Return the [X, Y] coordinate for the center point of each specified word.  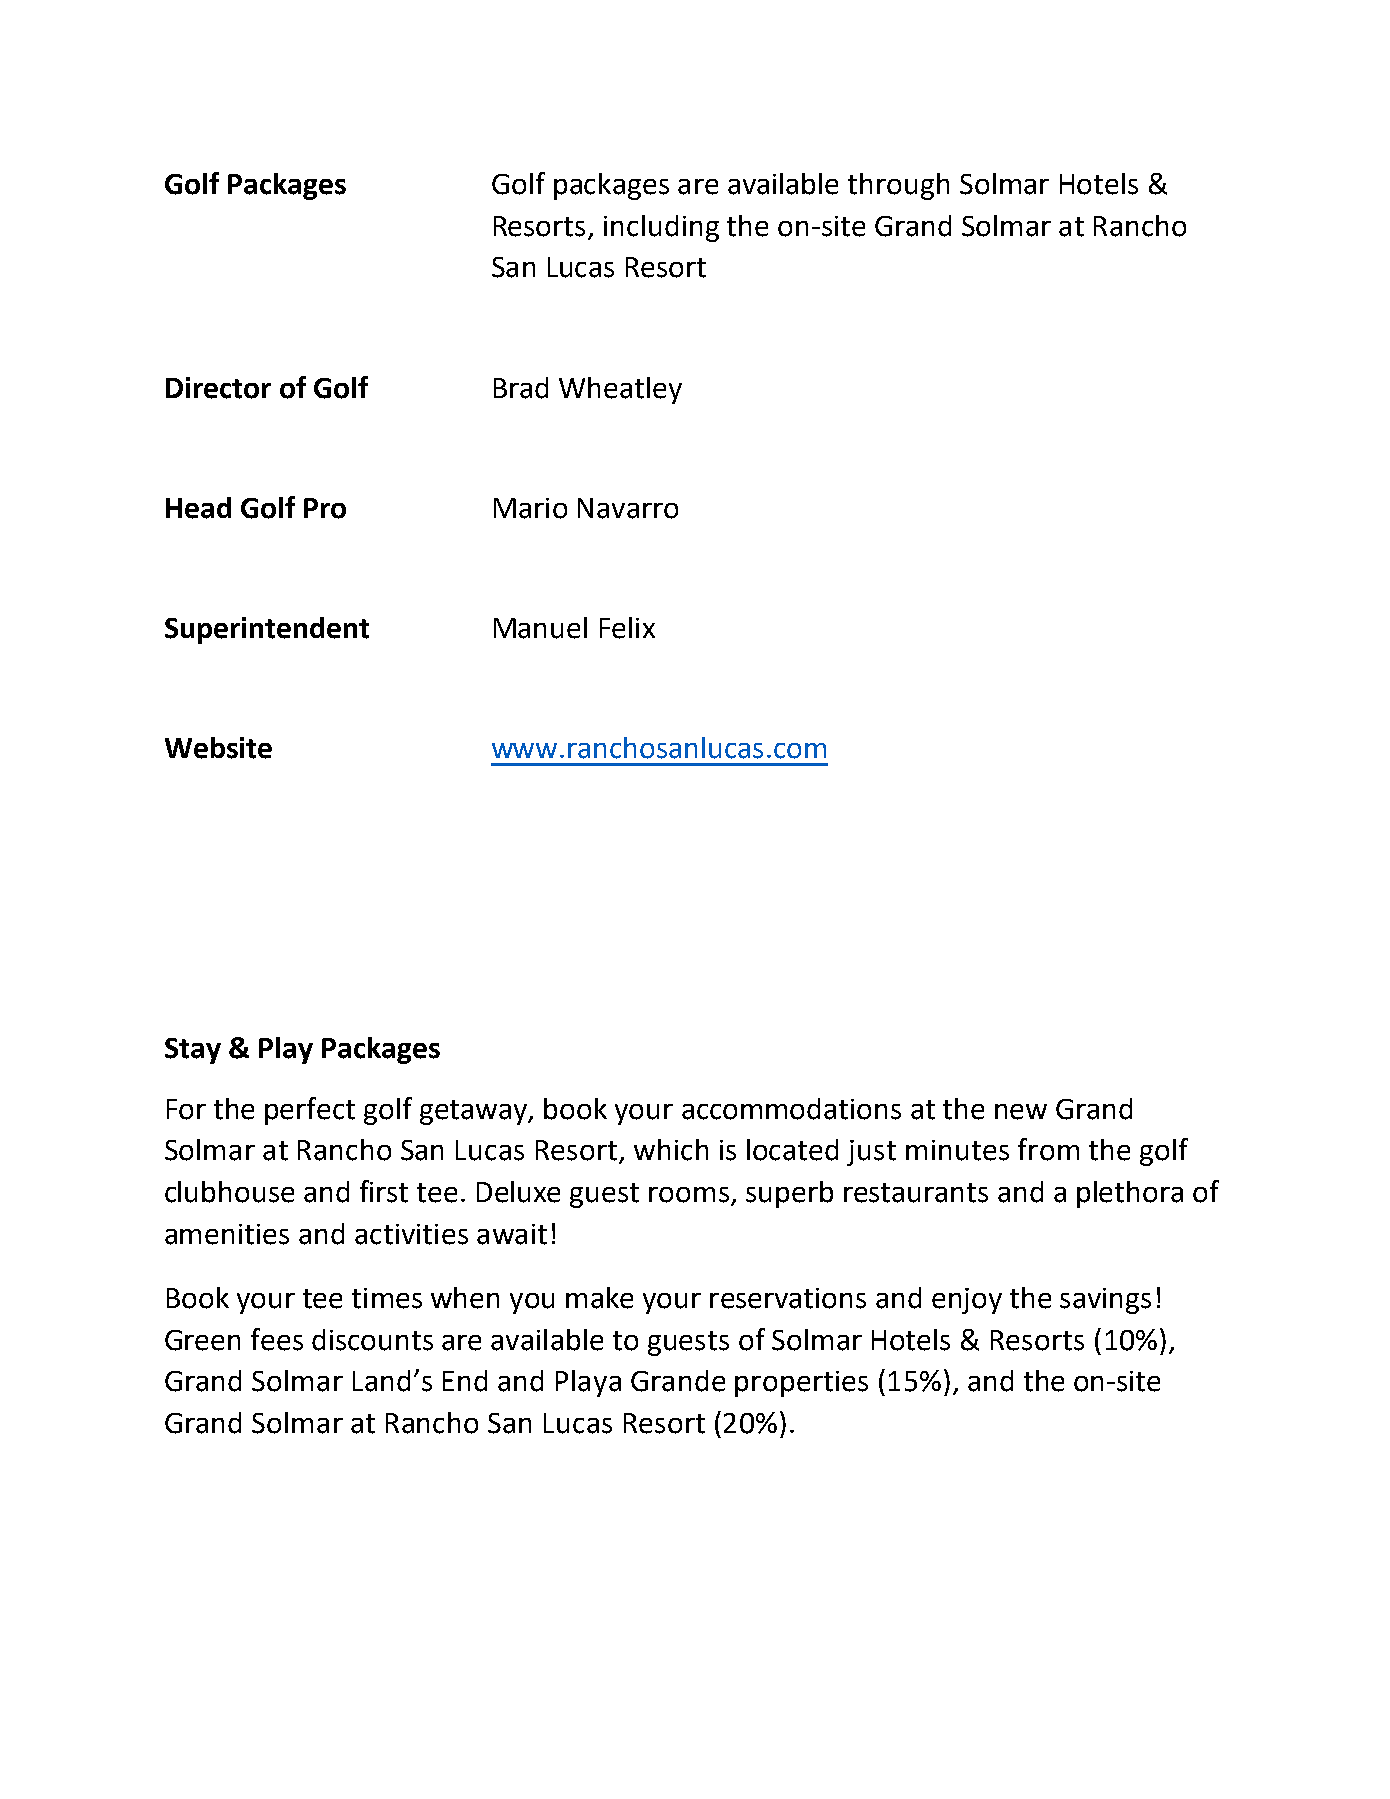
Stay [193, 1051]
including [661, 228]
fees [277, 1339]
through [898, 186]
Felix [627, 628]
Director [218, 388]
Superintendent [267, 630]
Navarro [628, 508]
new [1021, 1112]
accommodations [791, 1109]
